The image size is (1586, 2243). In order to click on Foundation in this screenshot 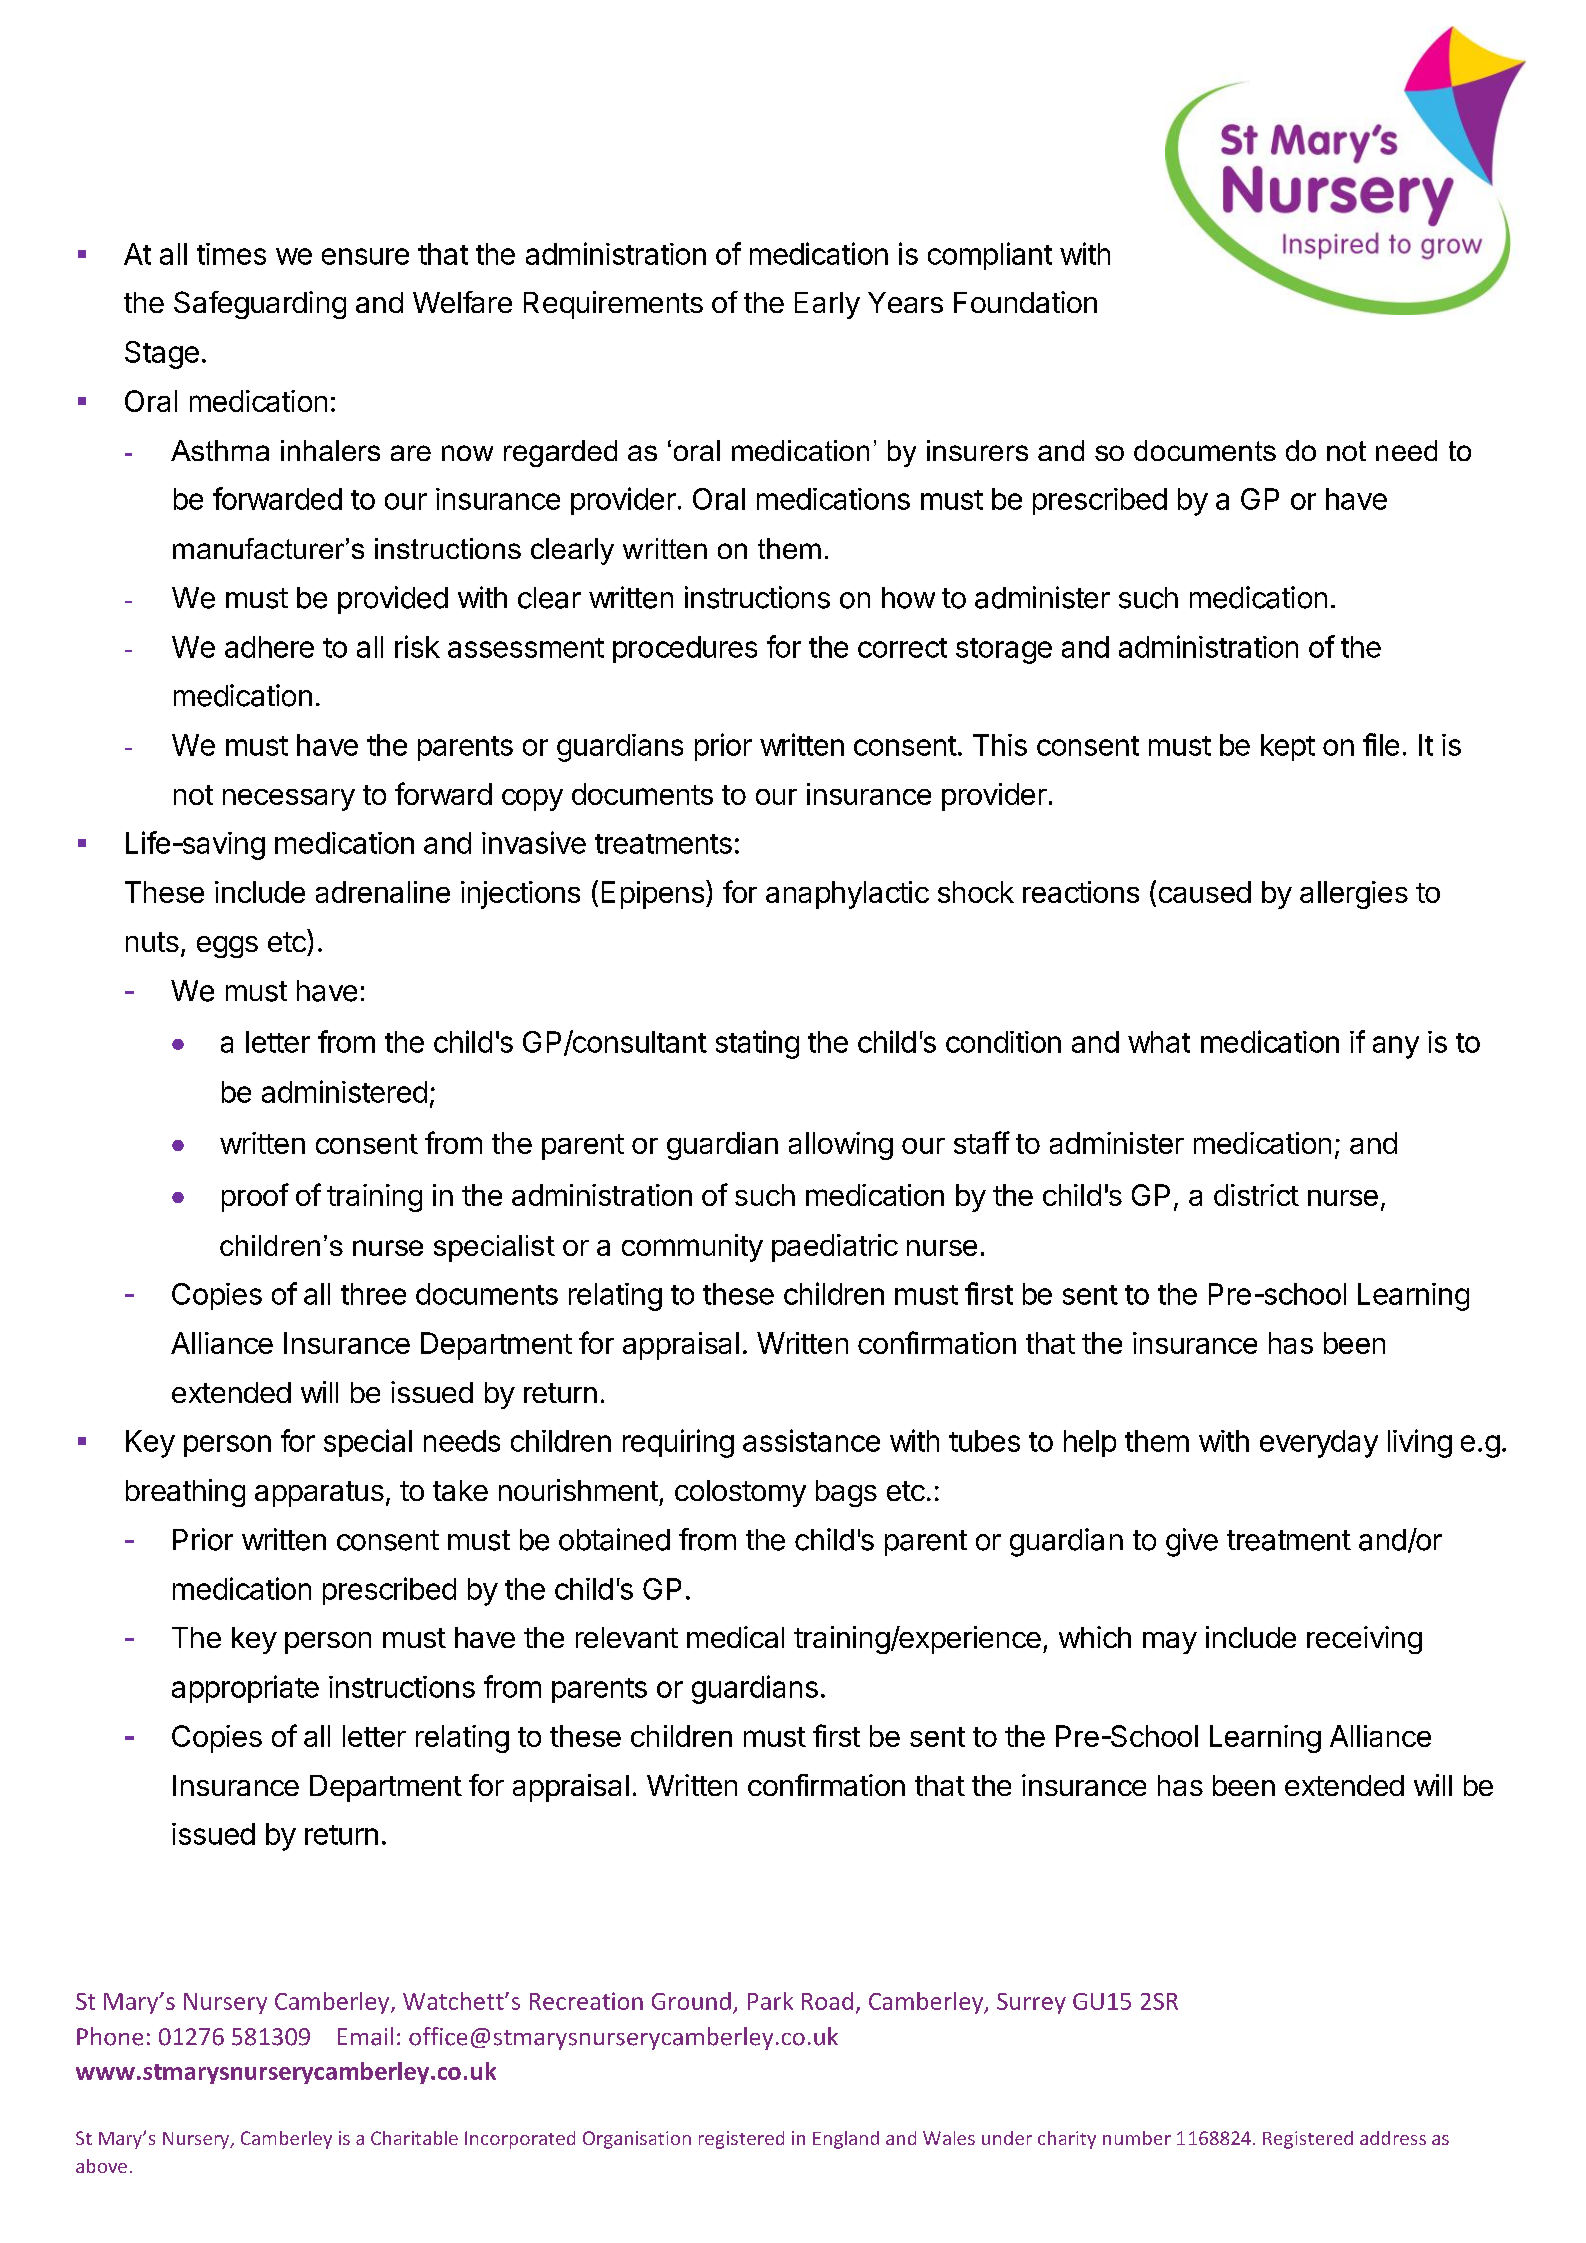, I will do `click(1025, 302)`.
